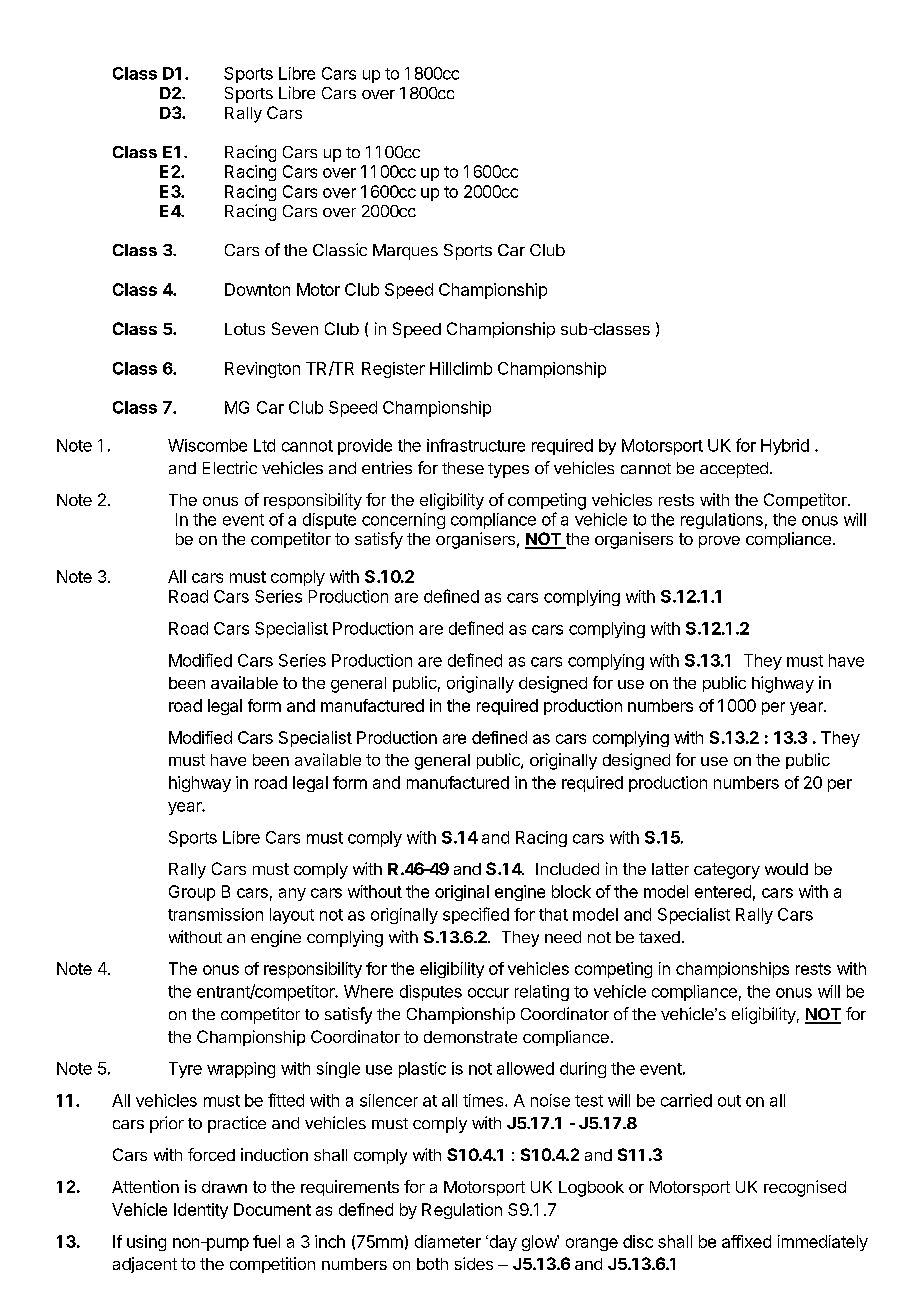  I want to click on day, so click(502, 1243).
